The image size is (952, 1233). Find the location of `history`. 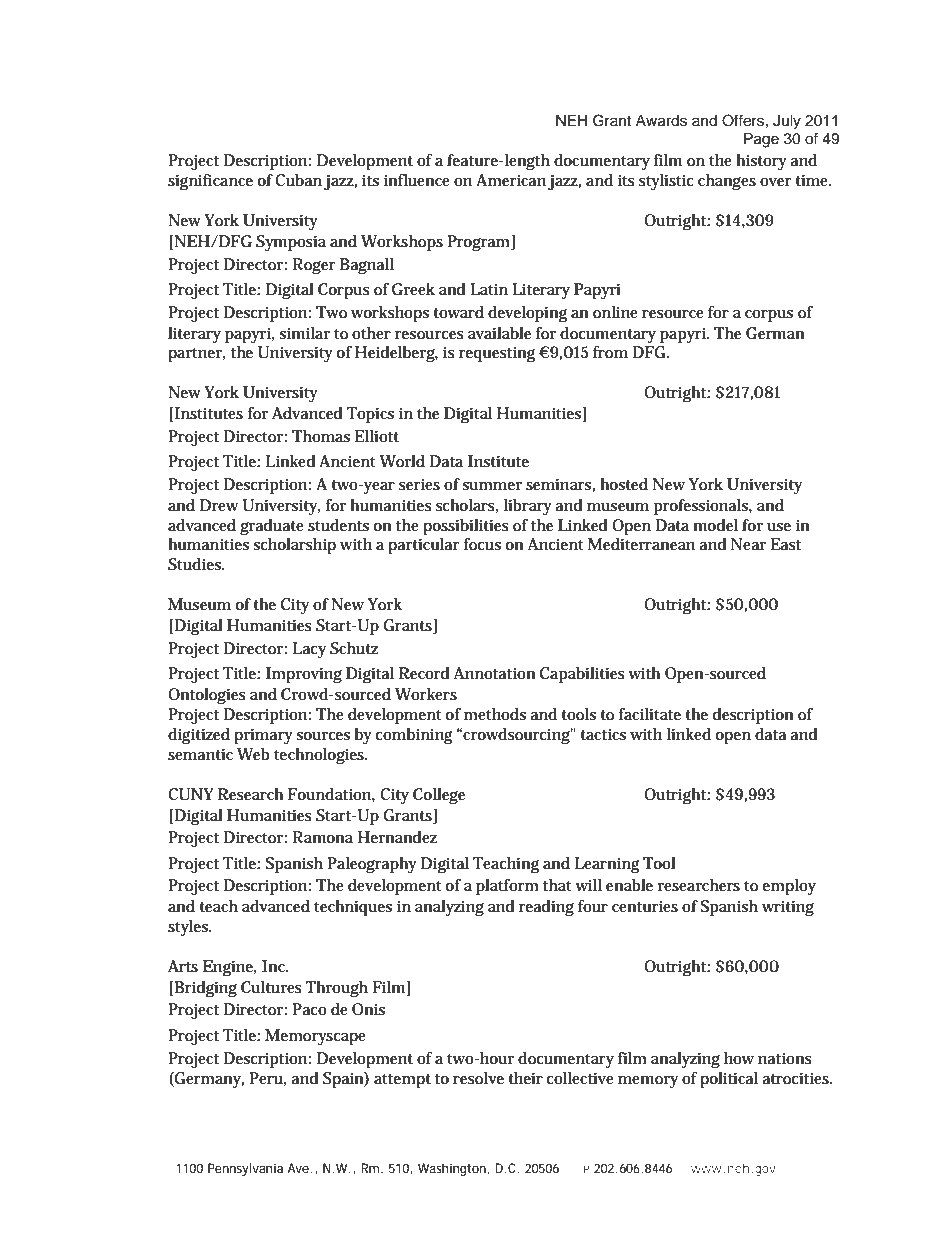

history is located at coordinates (761, 162).
